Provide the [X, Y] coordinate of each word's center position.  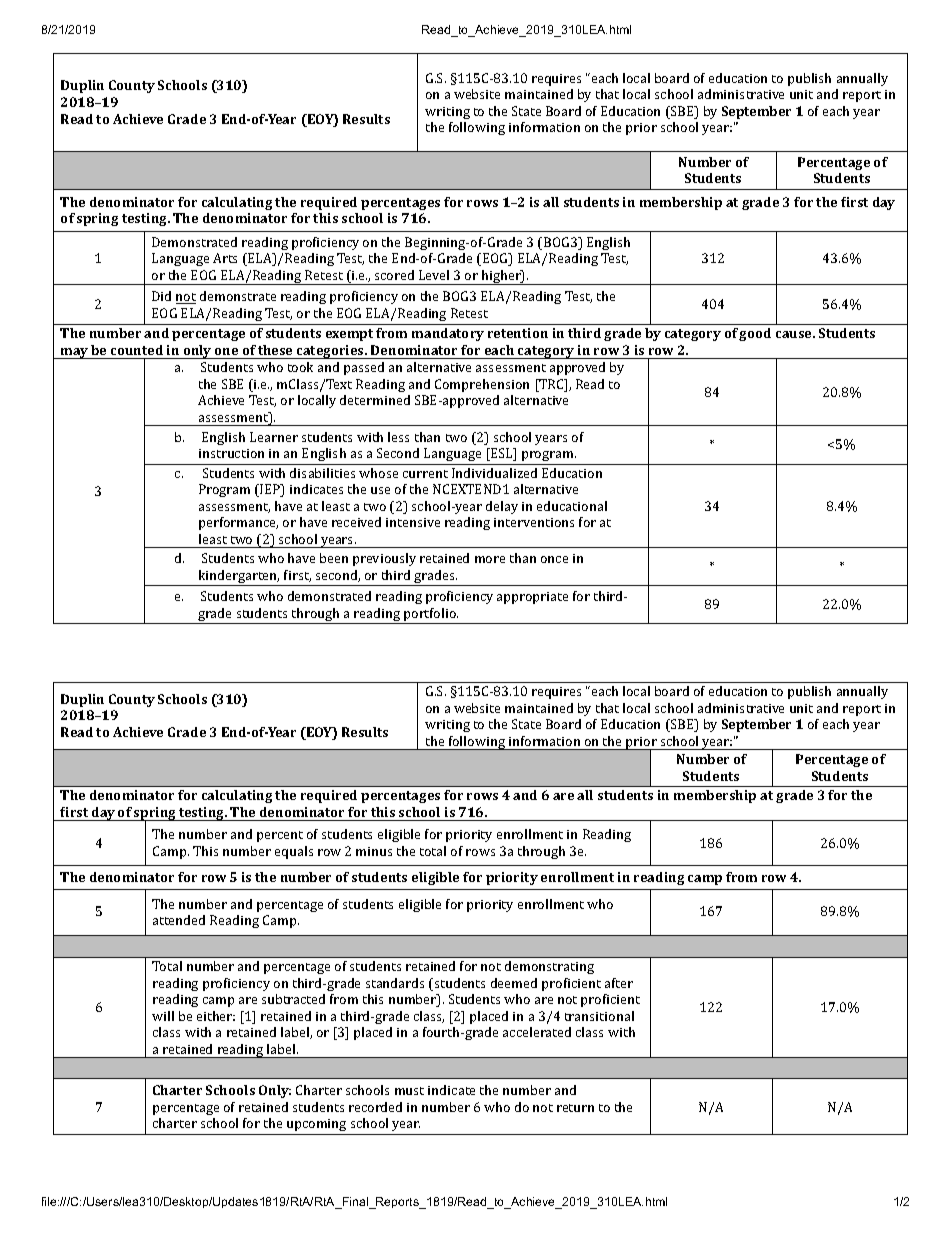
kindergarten [238, 578]
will [163, 1016]
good [755, 334]
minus [374, 851]
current [425, 474]
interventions [534, 522]
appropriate [532, 598]
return [575, 1108]
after [619, 983]
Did [161, 296]
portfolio [430, 616]
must [409, 1091]
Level [434, 275]
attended [179, 920]
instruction [231, 453]
